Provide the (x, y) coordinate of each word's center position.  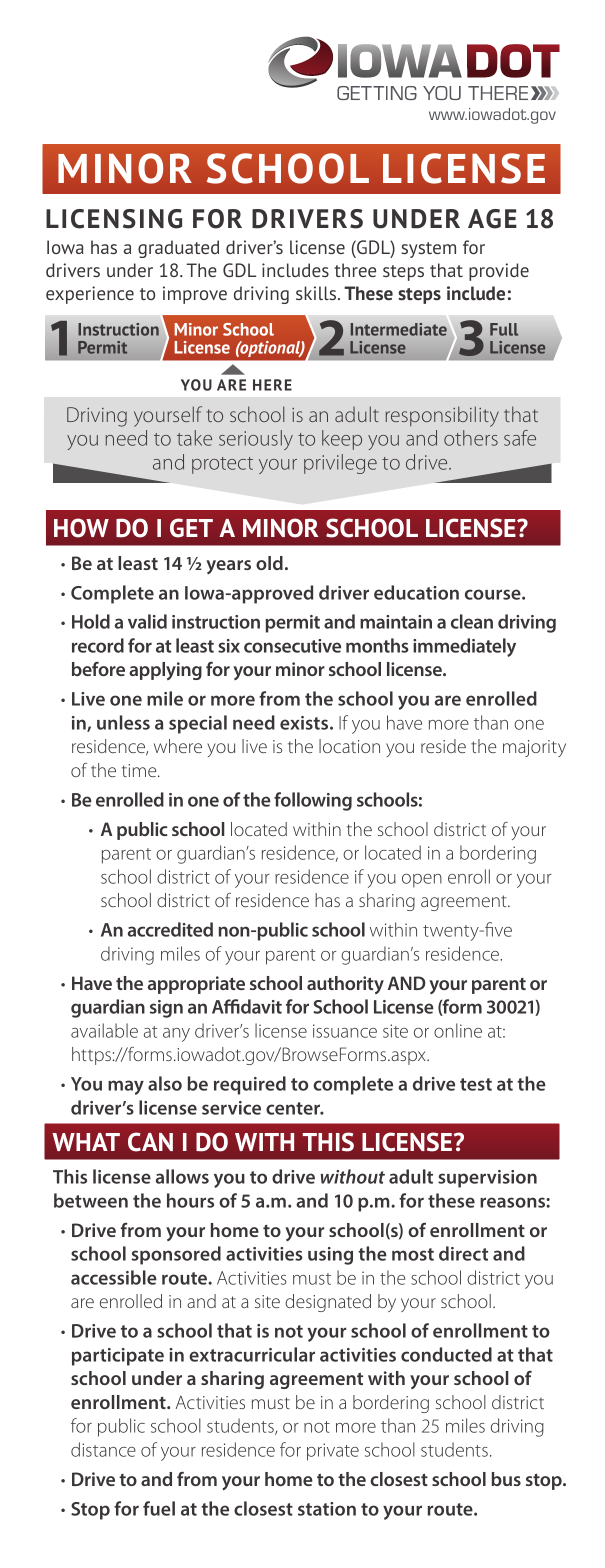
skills (317, 293)
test (476, 1084)
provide (499, 272)
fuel (159, 1508)
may (126, 1087)
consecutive (292, 646)
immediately (464, 647)
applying (165, 671)
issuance (345, 1031)
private (333, 1452)
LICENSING (114, 219)
